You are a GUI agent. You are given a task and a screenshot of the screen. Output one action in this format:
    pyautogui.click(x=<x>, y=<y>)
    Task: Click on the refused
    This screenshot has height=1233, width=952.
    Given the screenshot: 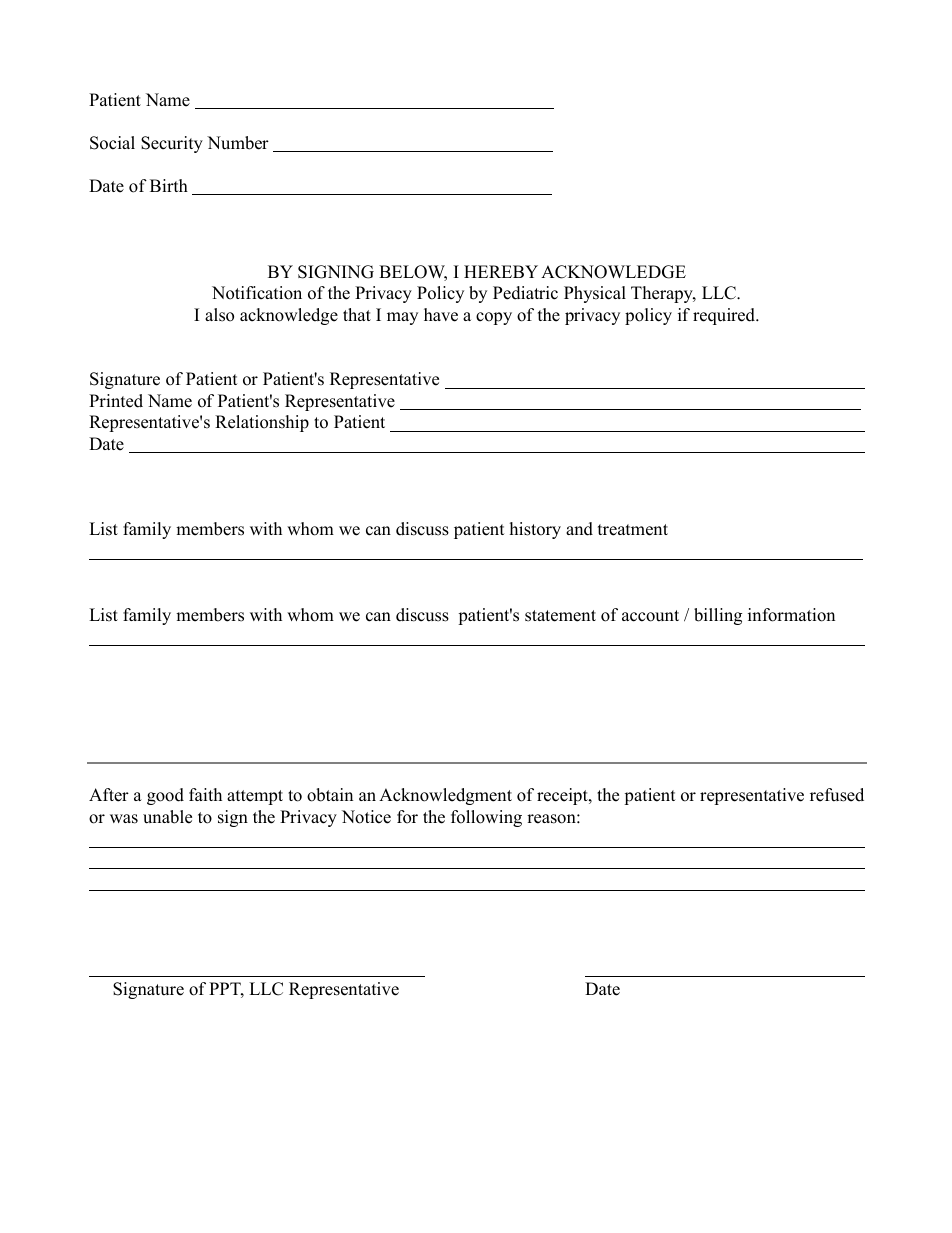 What is the action you would take?
    pyautogui.click(x=837, y=795)
